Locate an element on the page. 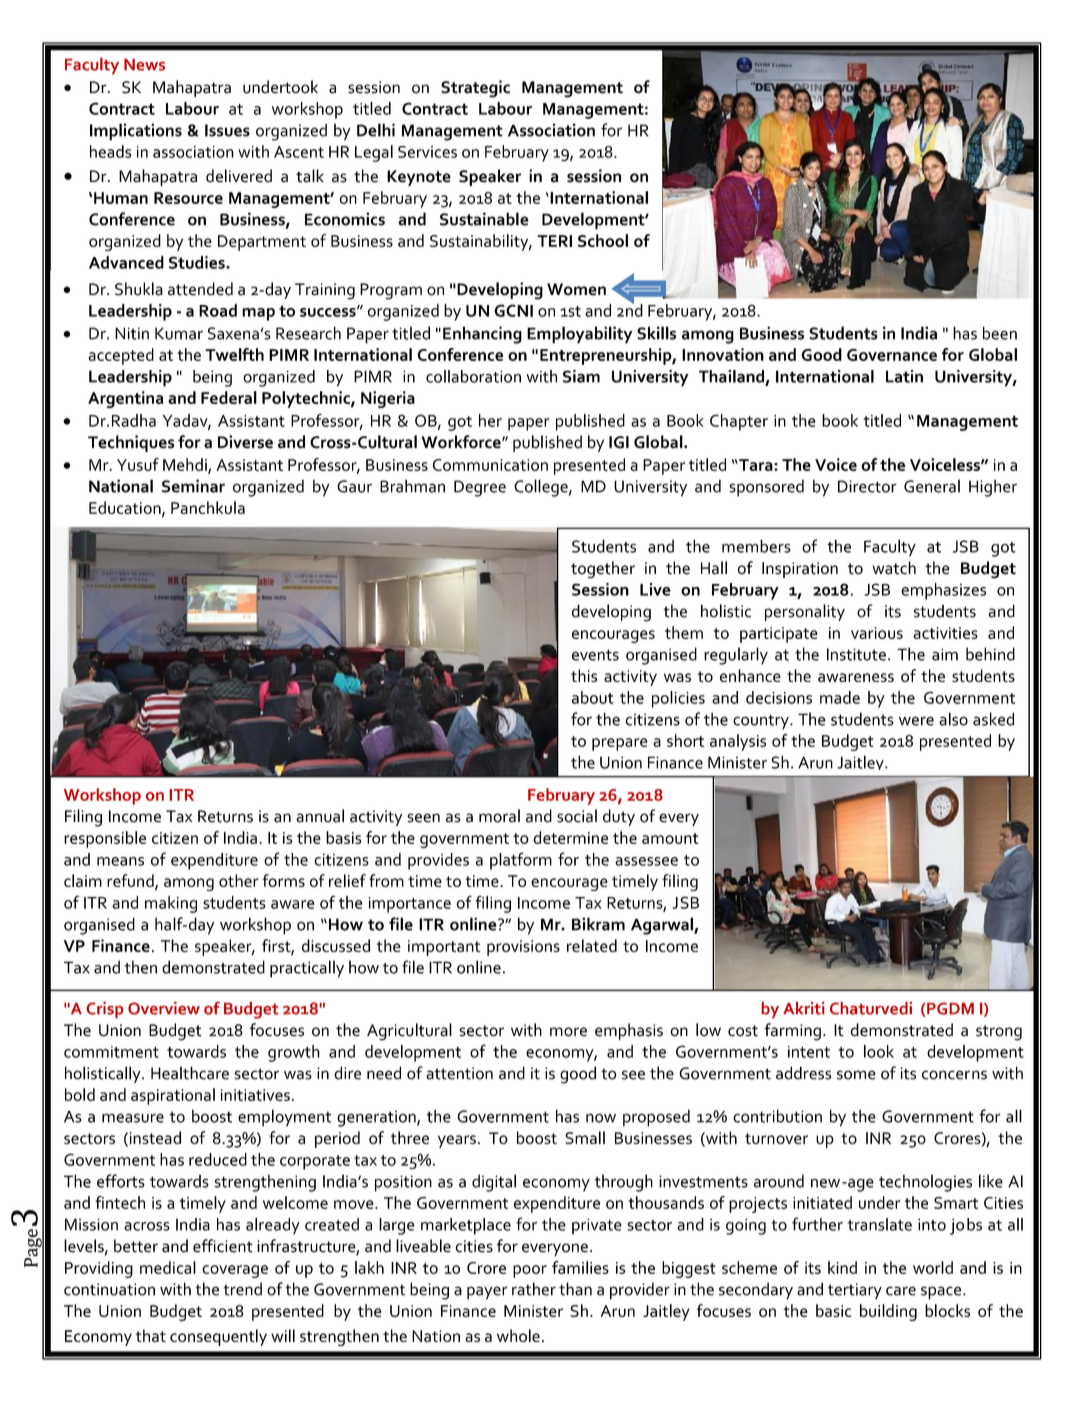  platform is located at coordinates (521, 861).
